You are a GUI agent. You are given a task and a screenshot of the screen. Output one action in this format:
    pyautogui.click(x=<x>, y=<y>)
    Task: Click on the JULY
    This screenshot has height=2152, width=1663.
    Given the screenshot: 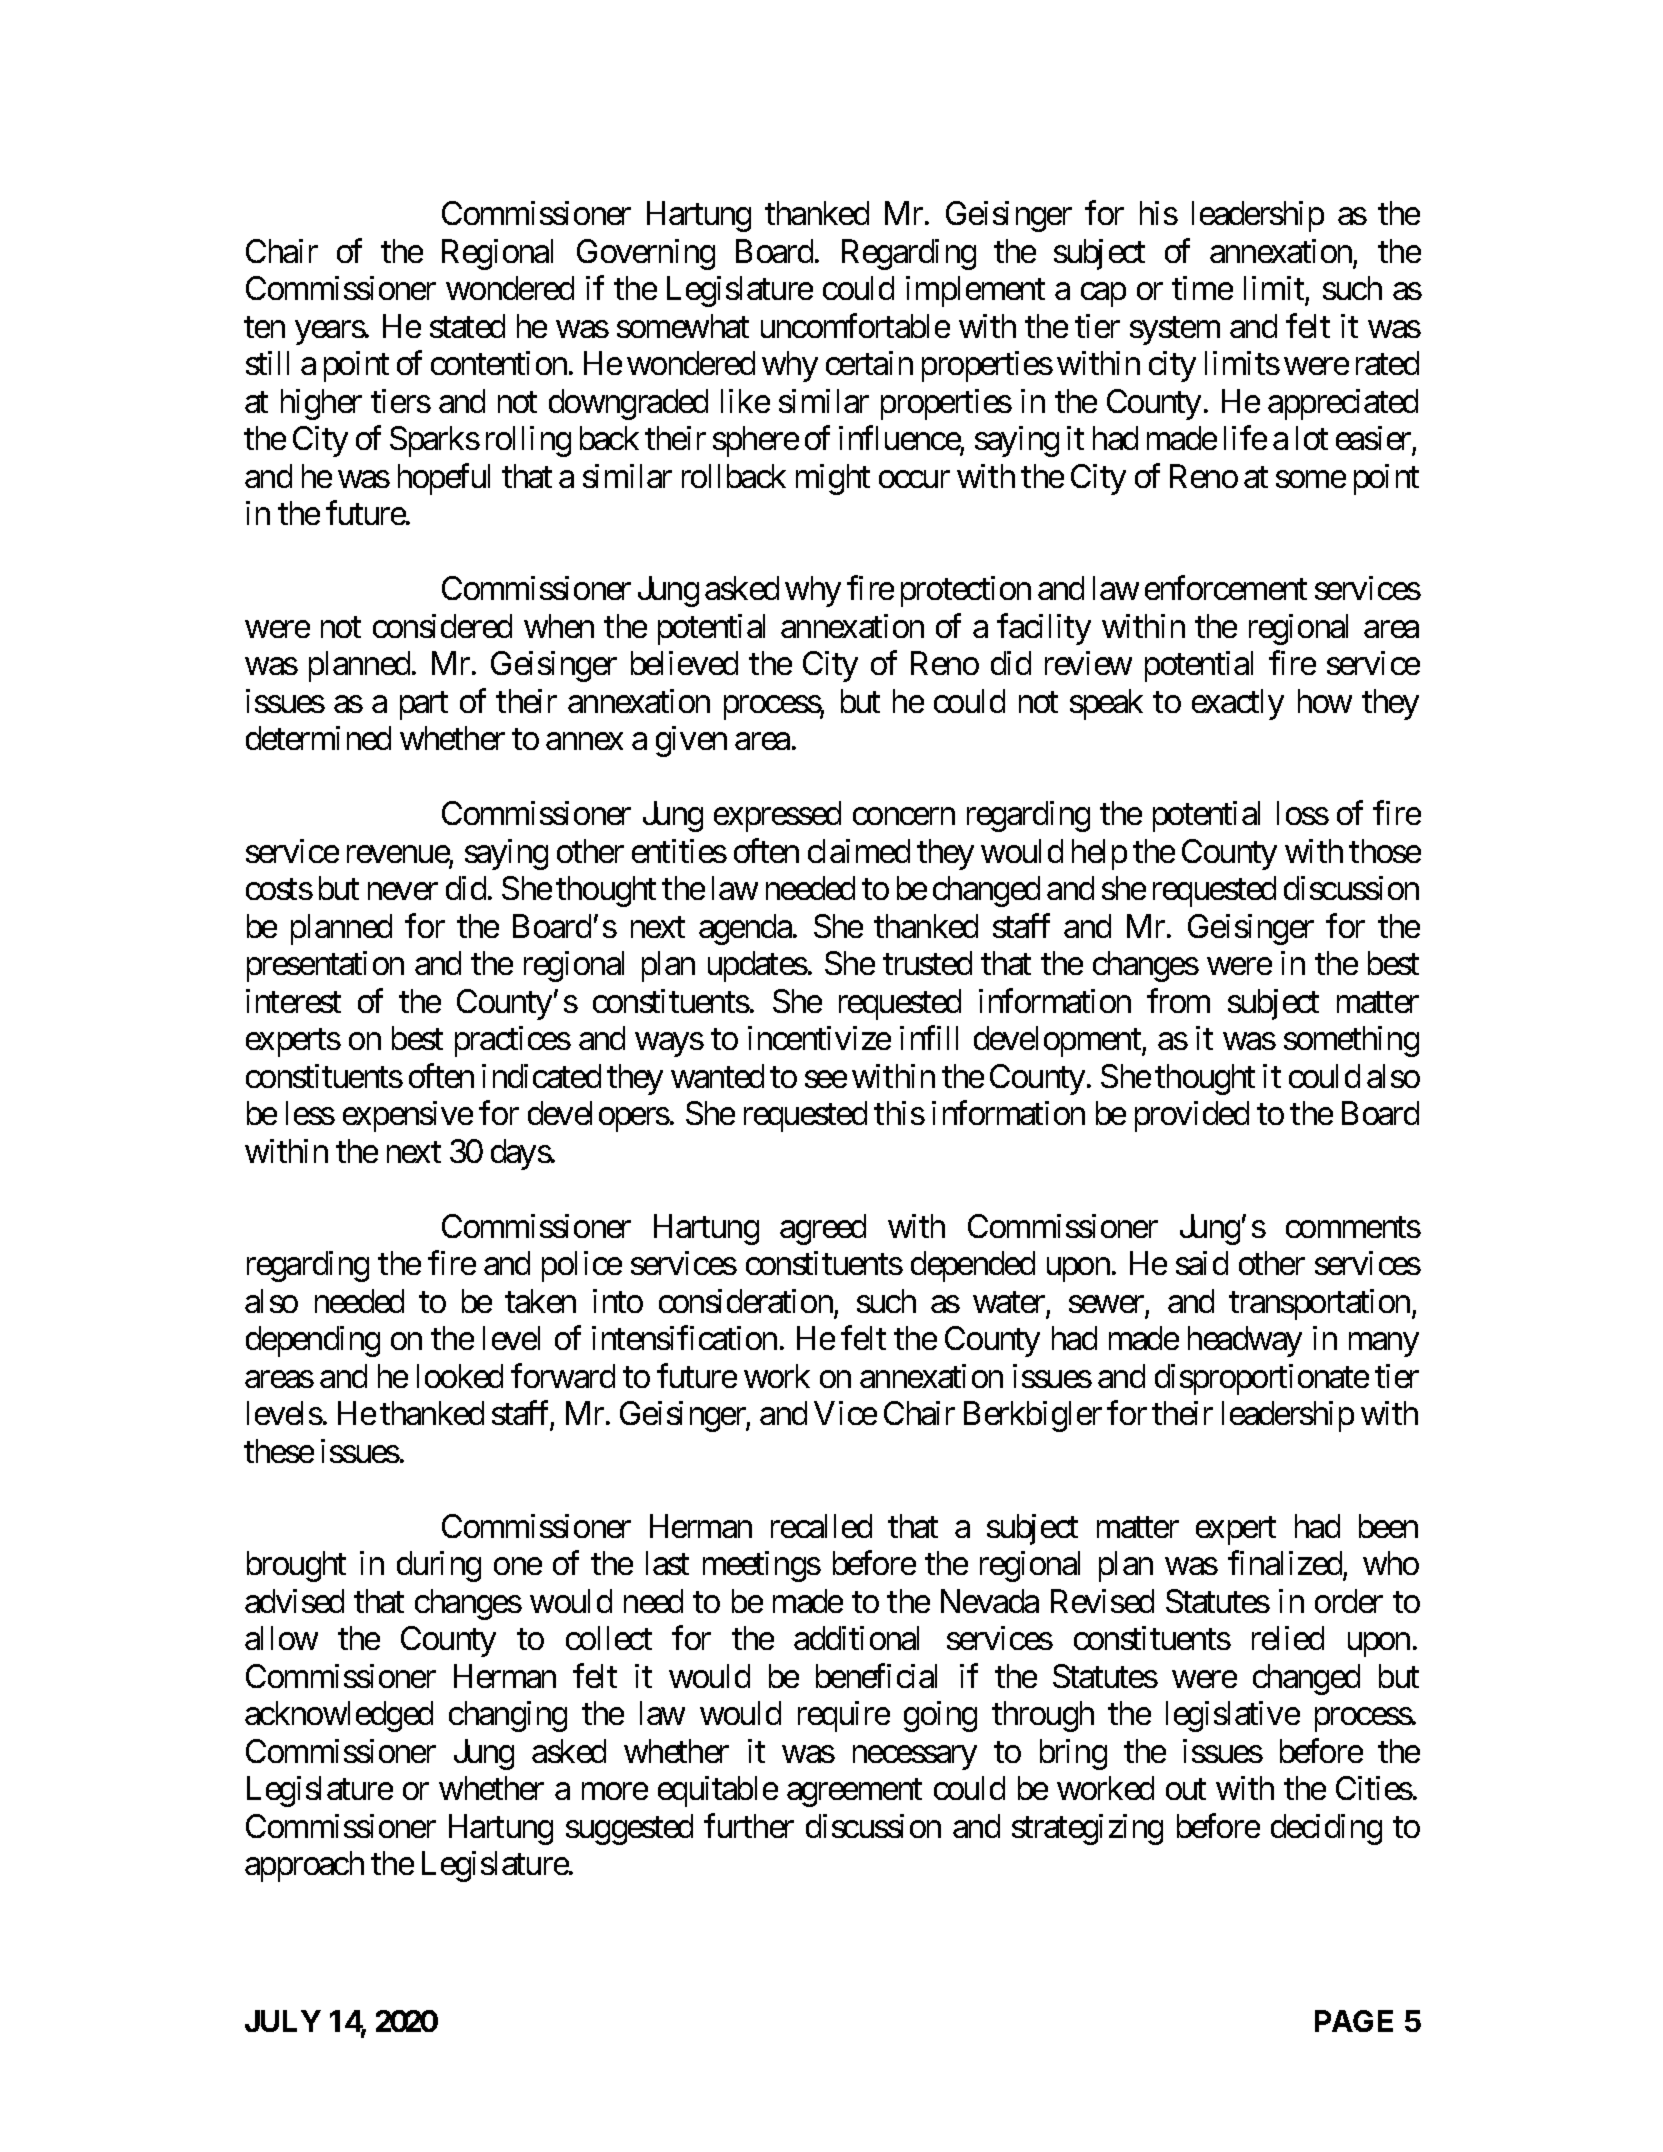 What is the action you would take?
    pyautogui.click(x=283, y=2021)
